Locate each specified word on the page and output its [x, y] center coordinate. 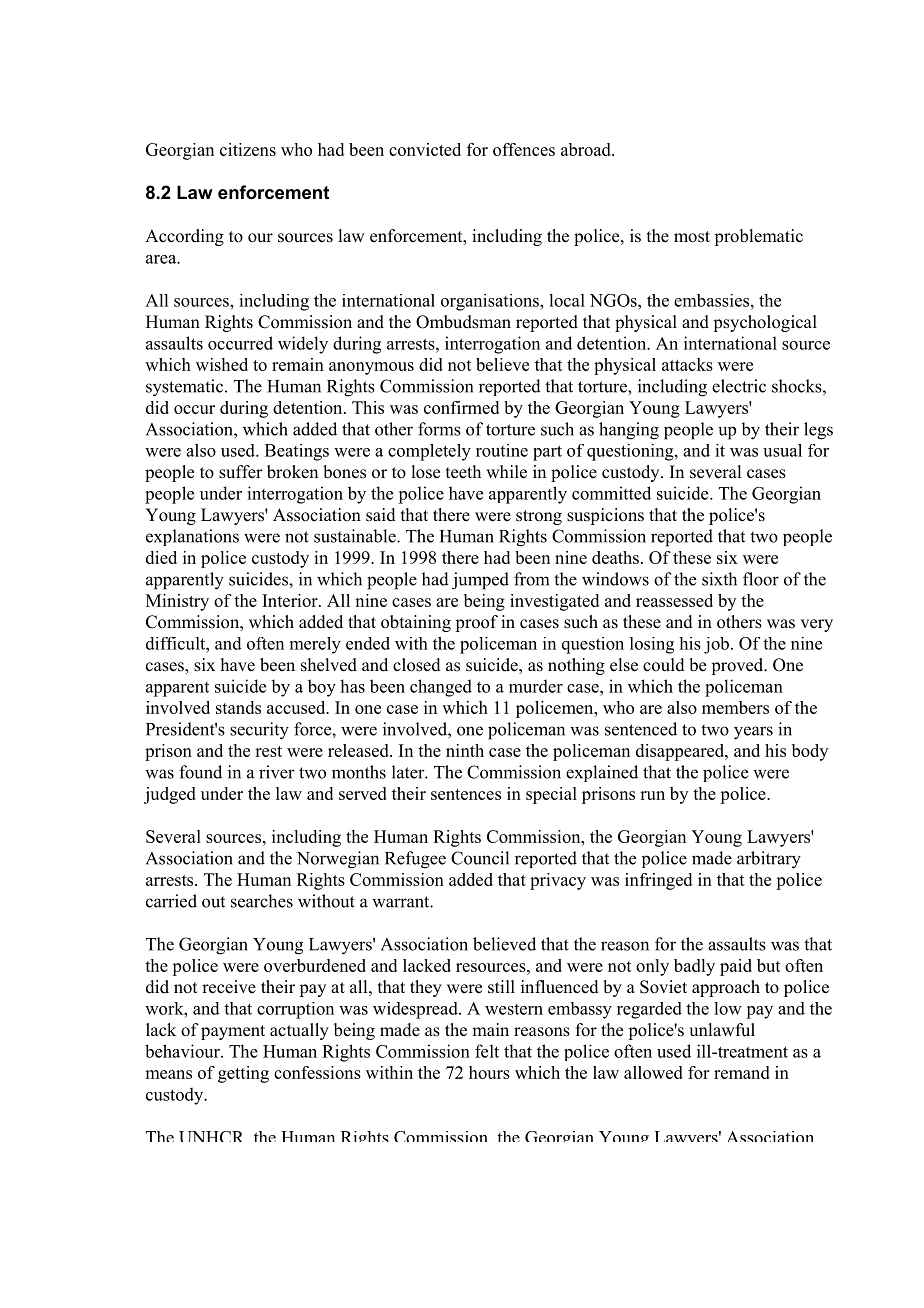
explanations [192, 537]
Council [480, 858]
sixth [719, 579]
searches [262, 901]
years [753, 733]
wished [222, 364]
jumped [480, 581]
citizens [248, 149]
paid [736, 967]
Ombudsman [463, 322]
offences [524, 149]
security [259, 731]
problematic [758, 237]
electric [739, 386]
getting [243, 1074]
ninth [465, 750]
